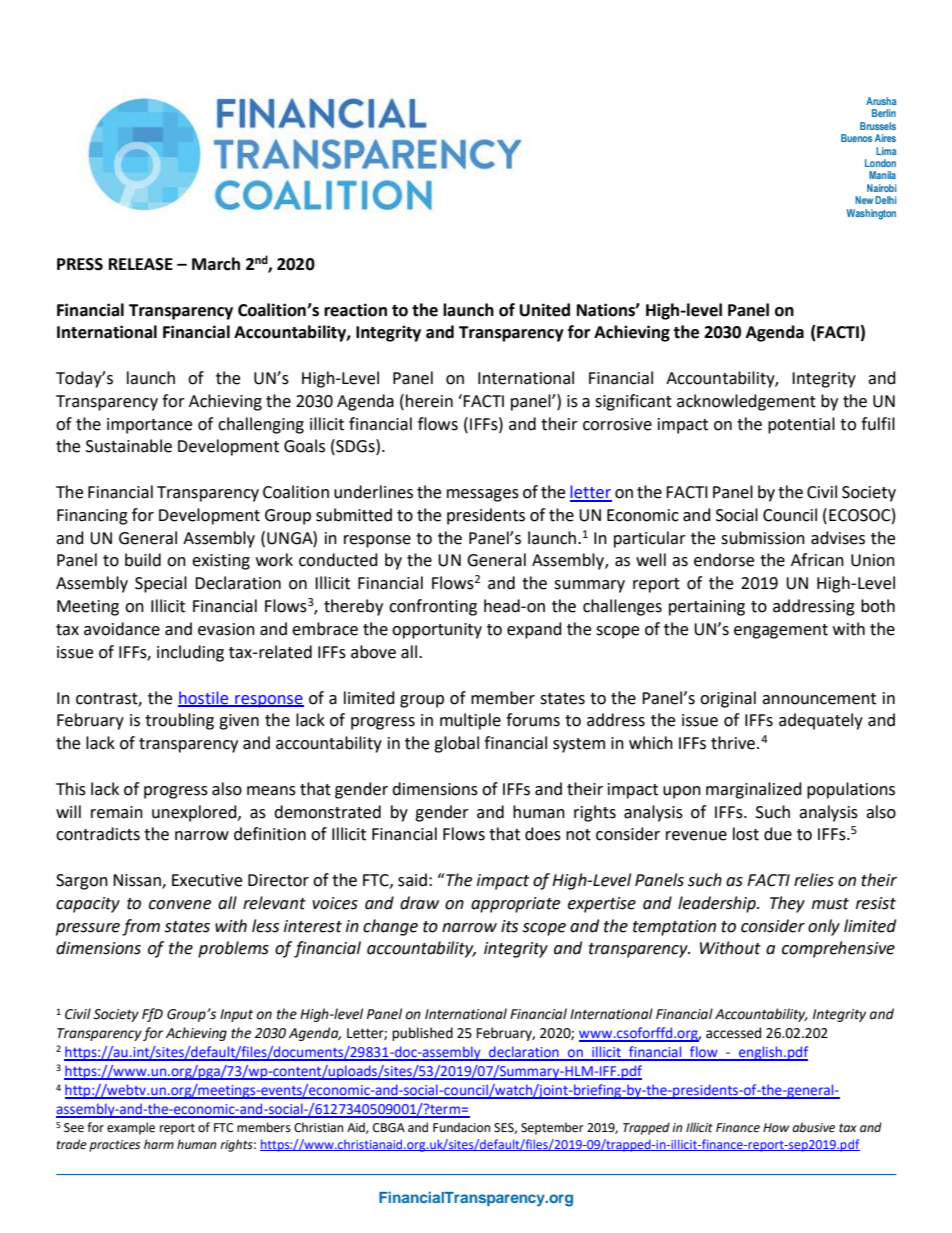 Image resolution: width=952 pixels, height=1233 pixels. What do you see at coordinates (470, 721) in the screenshot?
I see `multiple` at bounding box center [470, 721].
